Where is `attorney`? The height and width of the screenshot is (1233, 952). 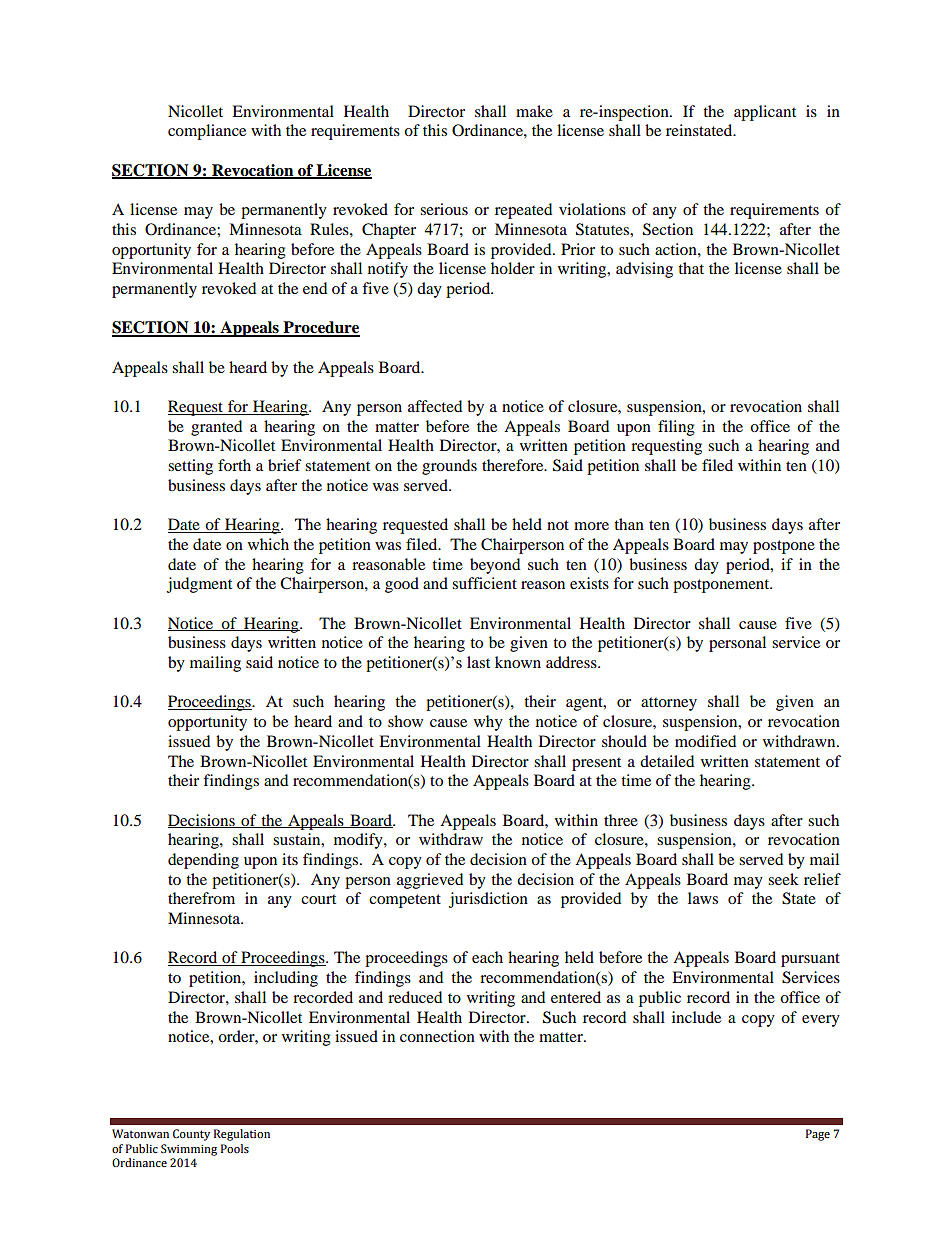 attorney is located at coordinates (669, 704).
